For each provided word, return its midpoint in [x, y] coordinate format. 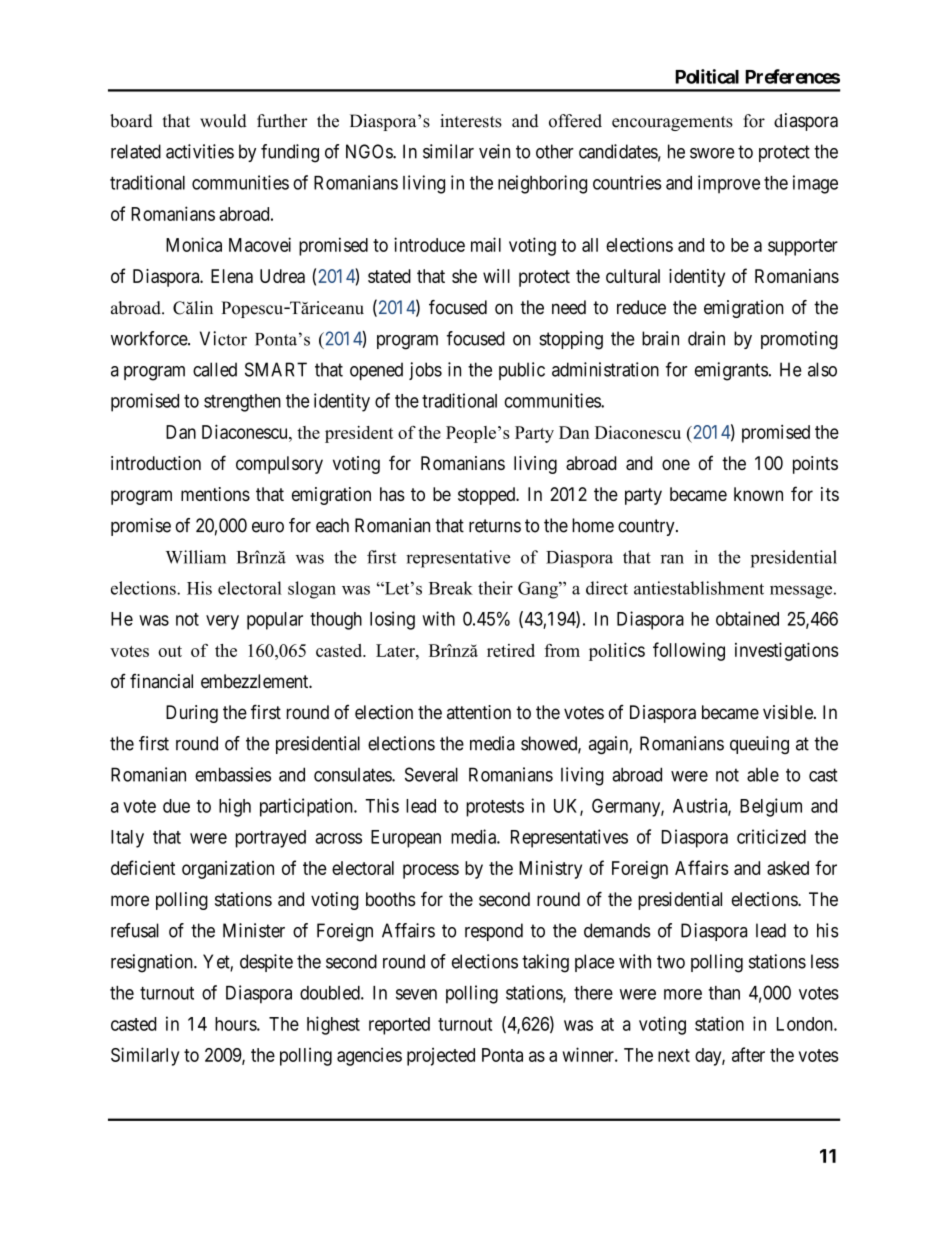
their [495, 588]
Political [707, 76]
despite [266, 963]
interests [471, 121]
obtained [747, 618]
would [223, 121]
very [222, 622]
